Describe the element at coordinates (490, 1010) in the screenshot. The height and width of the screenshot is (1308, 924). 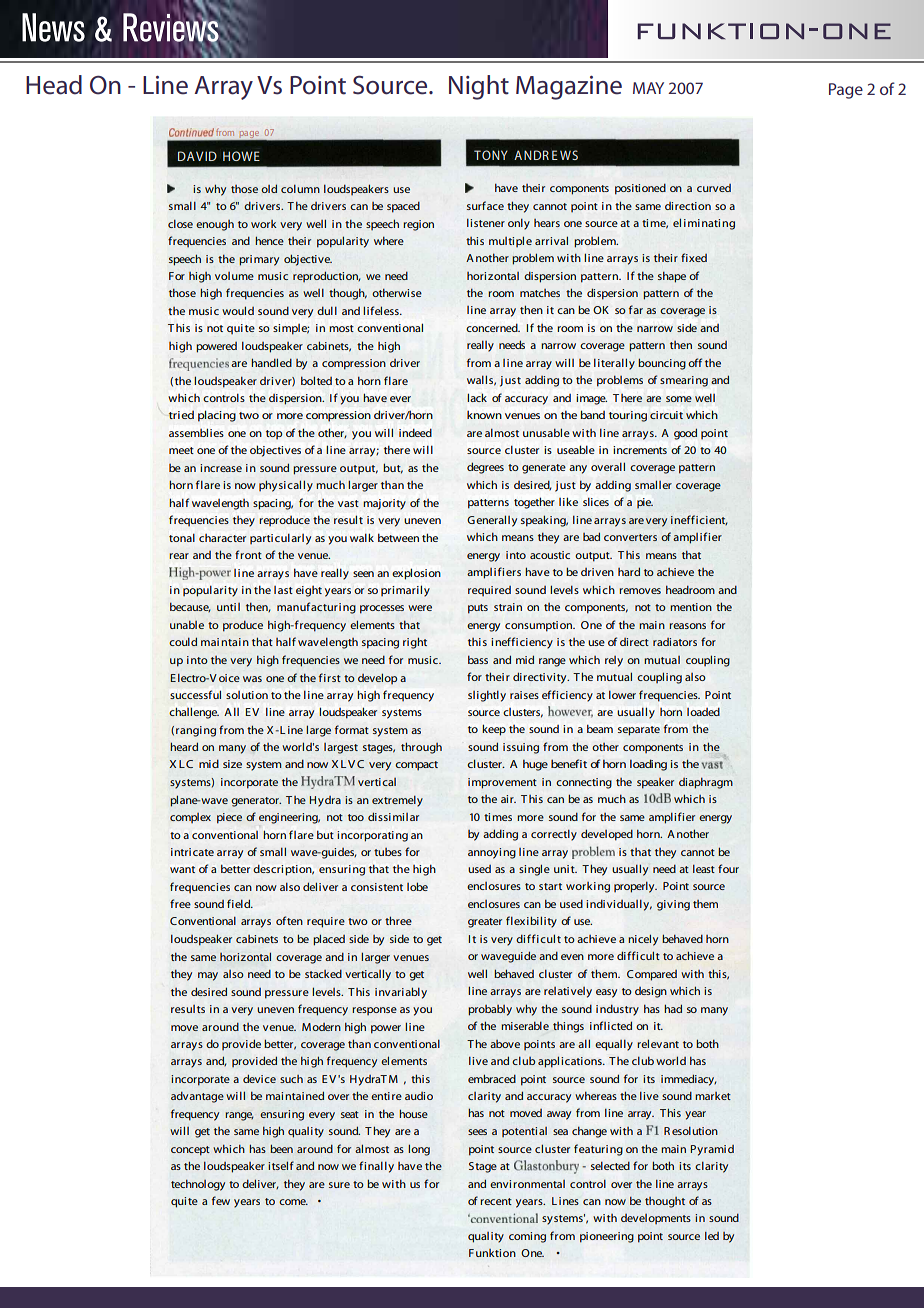
I see `probably` at that location.
